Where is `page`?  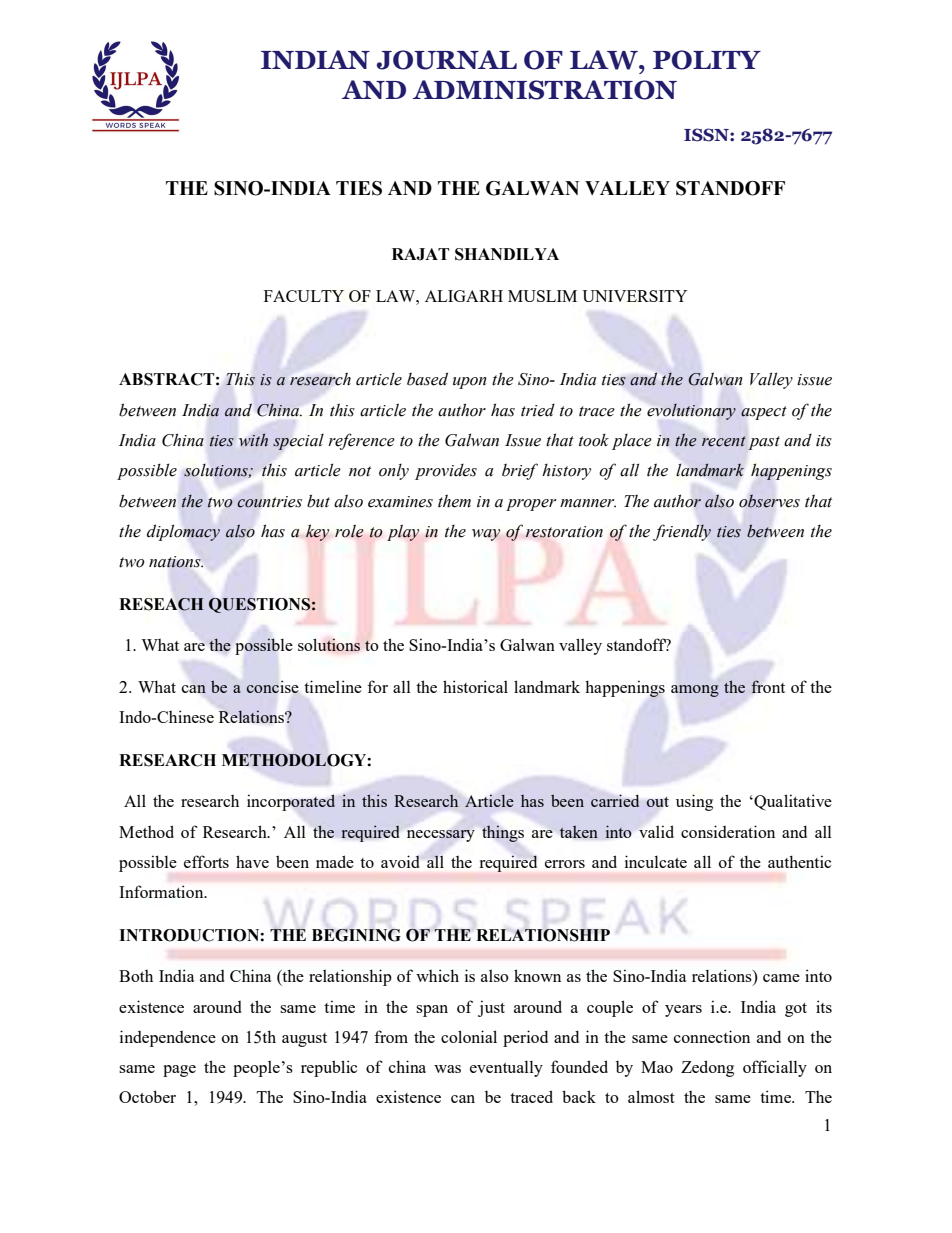 page is located at coordinates (179, 1071).
